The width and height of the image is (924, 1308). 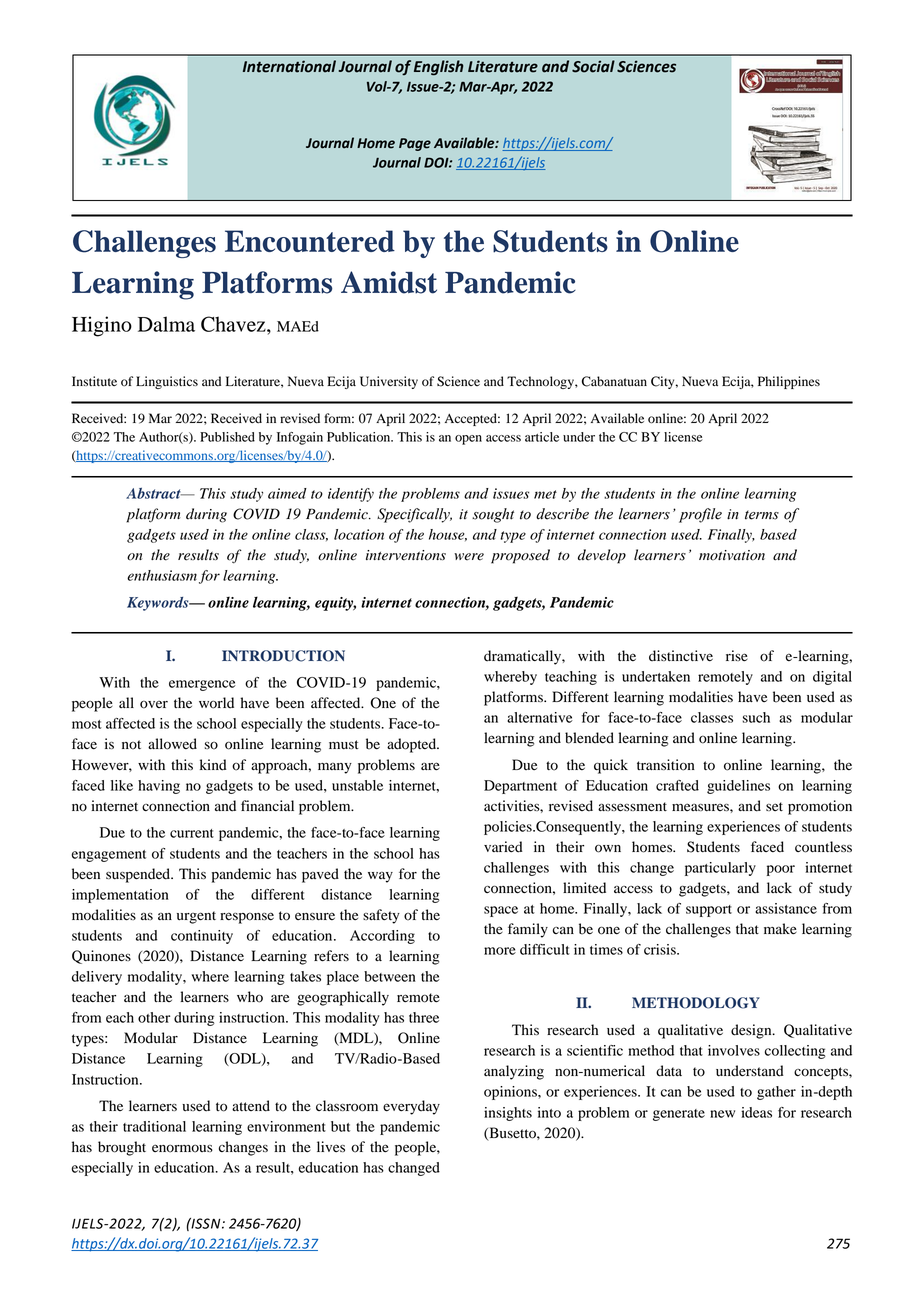 I want to click on ideas, so click(x=756, y=1112).
